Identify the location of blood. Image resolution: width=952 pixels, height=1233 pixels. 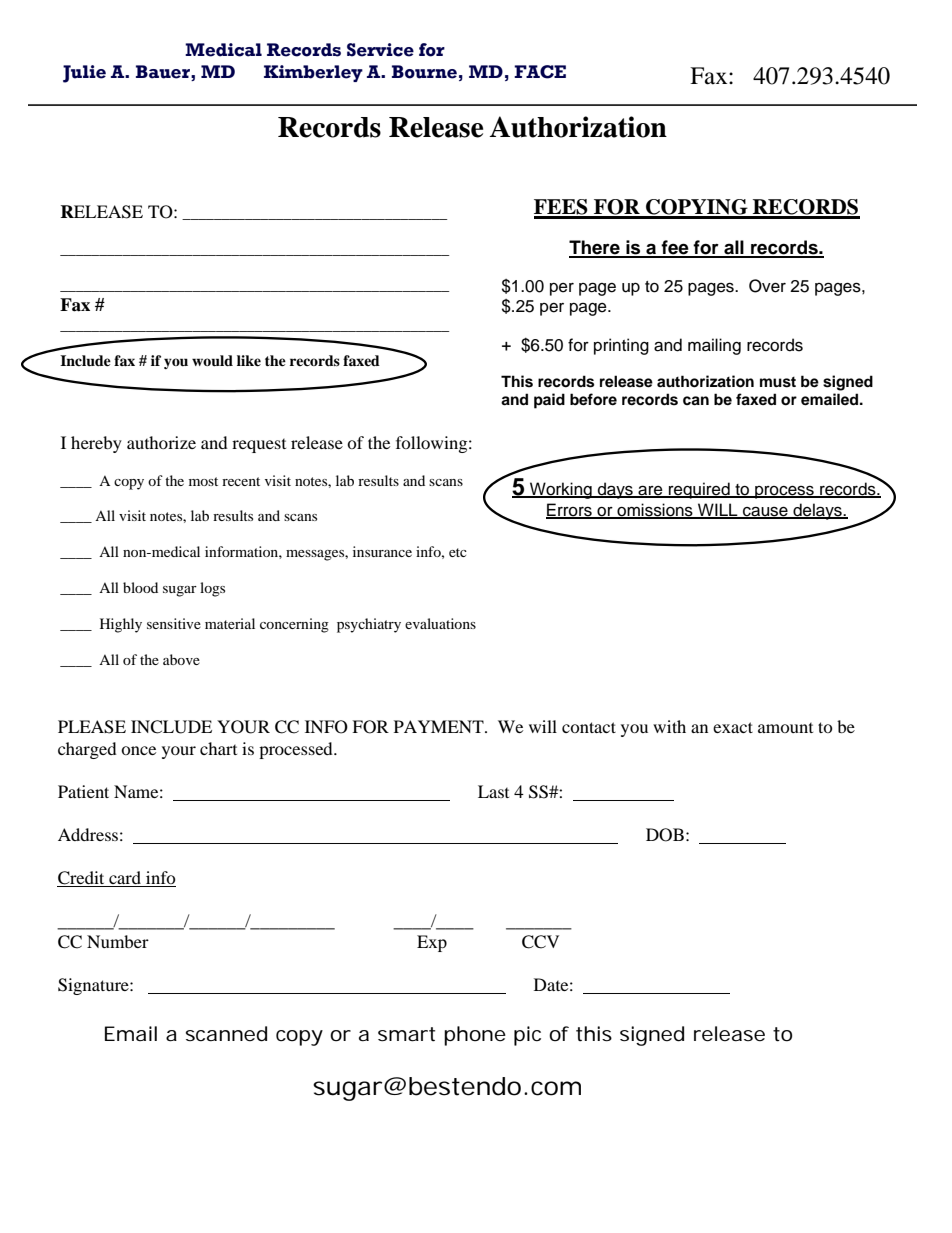
(140, 587).
